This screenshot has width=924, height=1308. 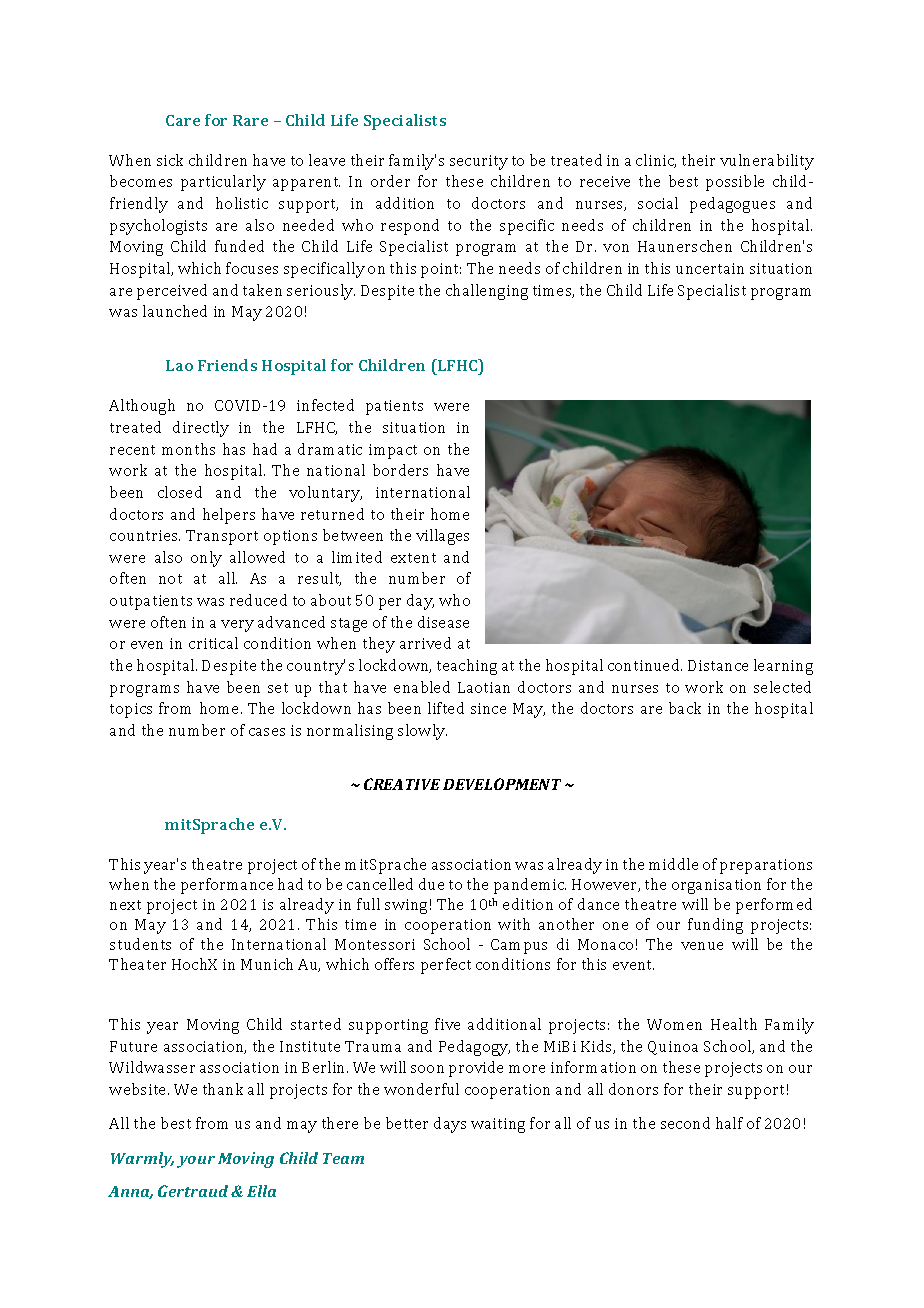 I want to click on days, so click(x=450, y=1125).
